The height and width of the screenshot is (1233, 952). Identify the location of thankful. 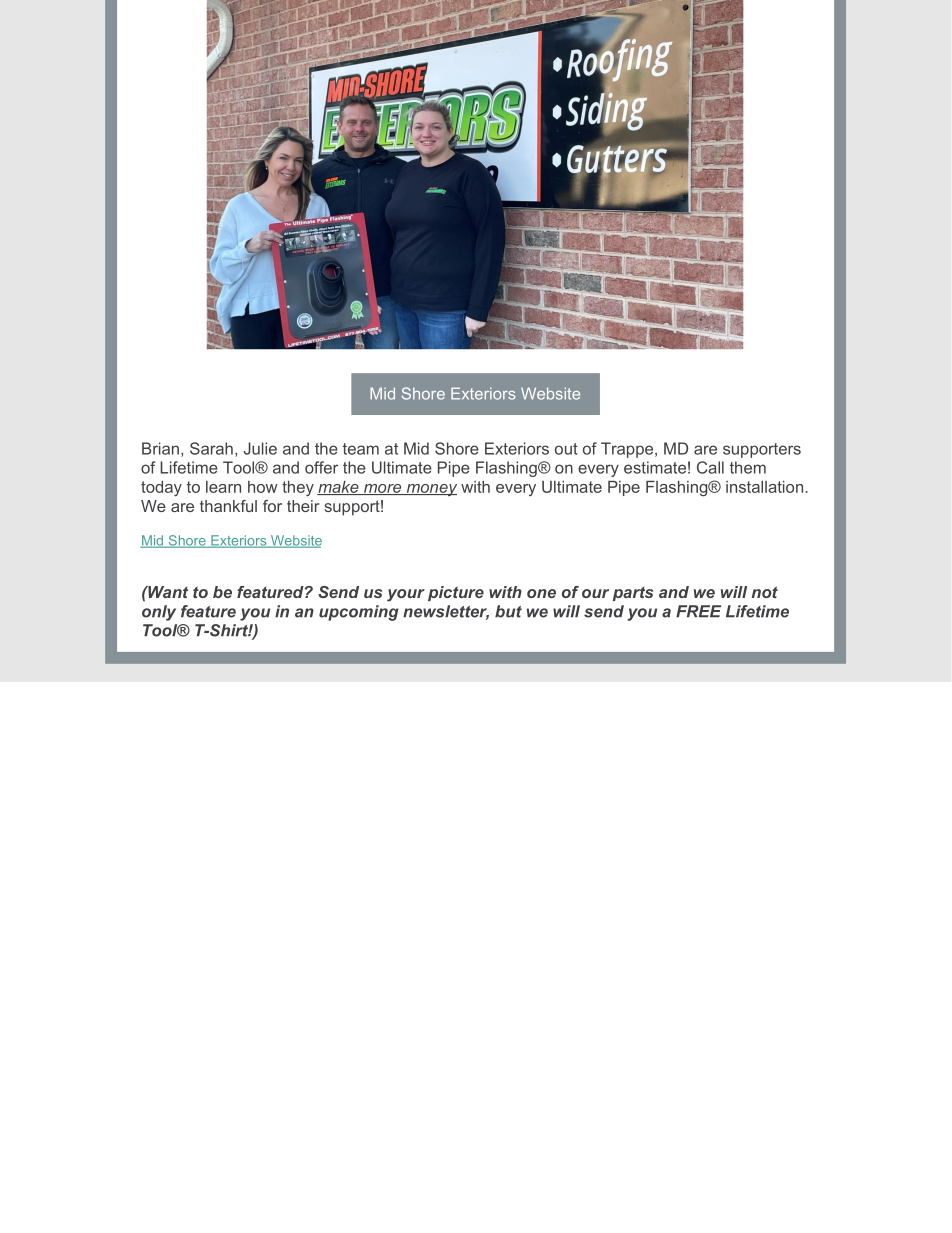
(228, 506).
